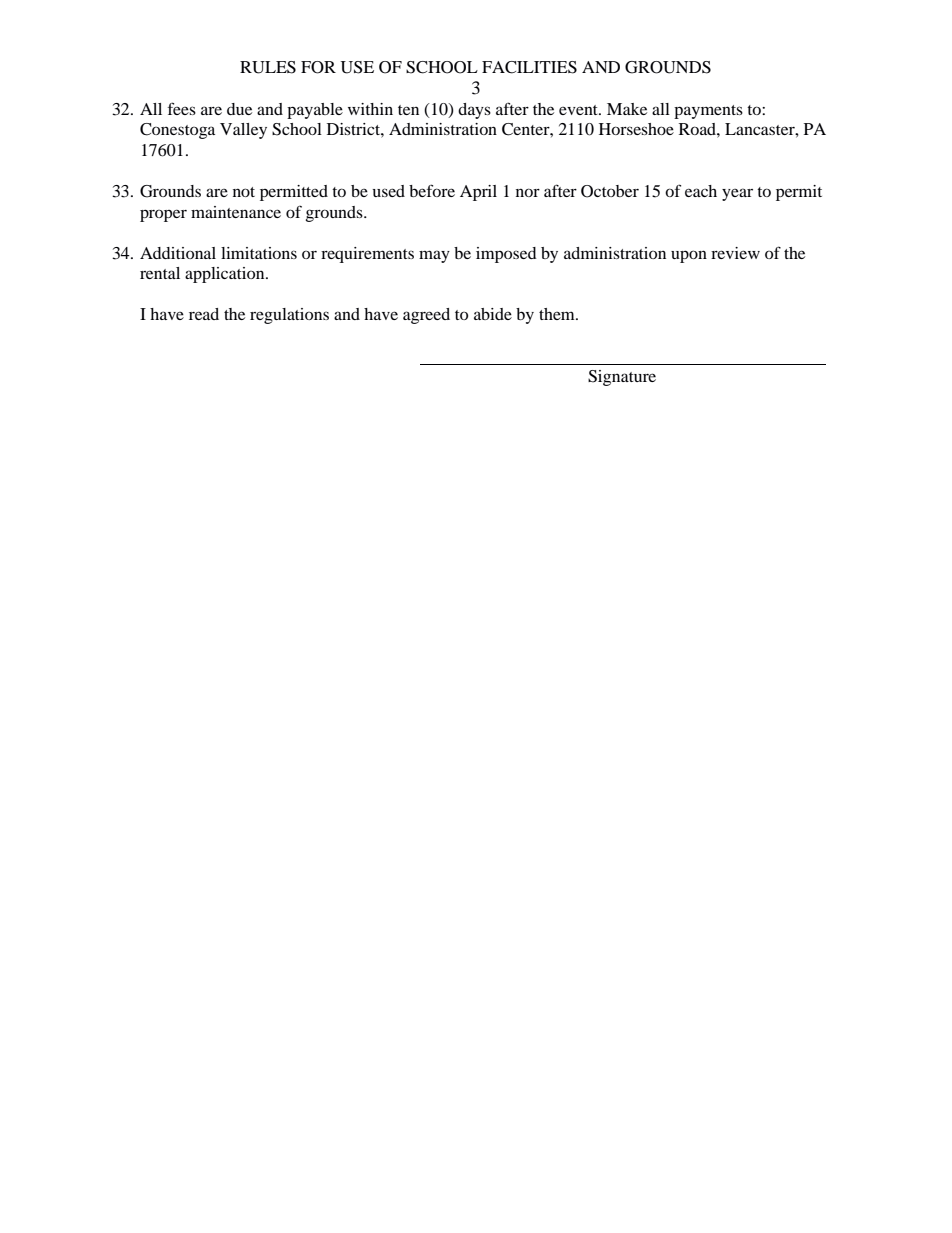 The width and height of the image is (952, 1233). What do you see at coordinates (529, 67) in the image?
I see `FACILITIES` at bounding box center [529, 67].
